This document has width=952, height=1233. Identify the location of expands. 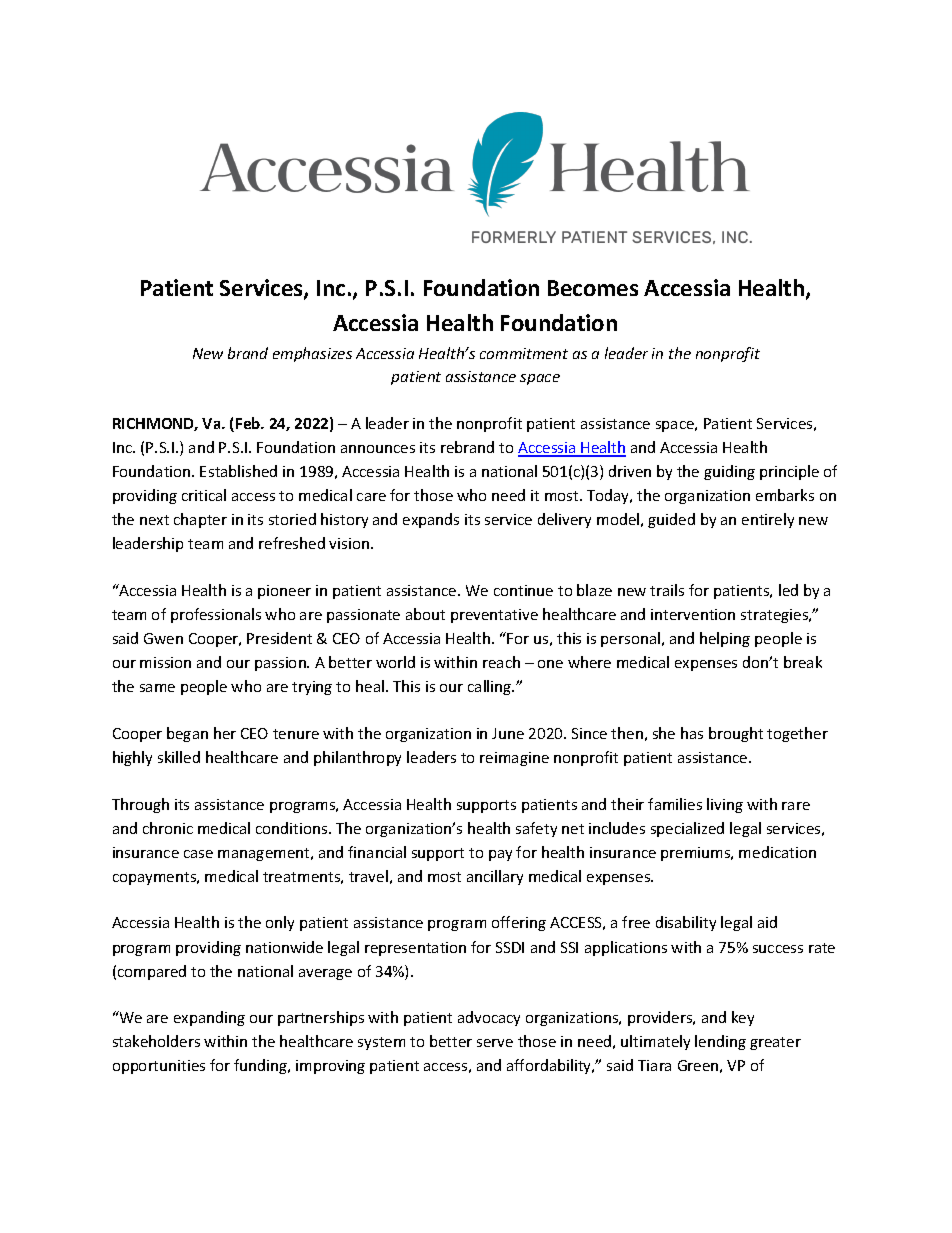
(431, 520).
